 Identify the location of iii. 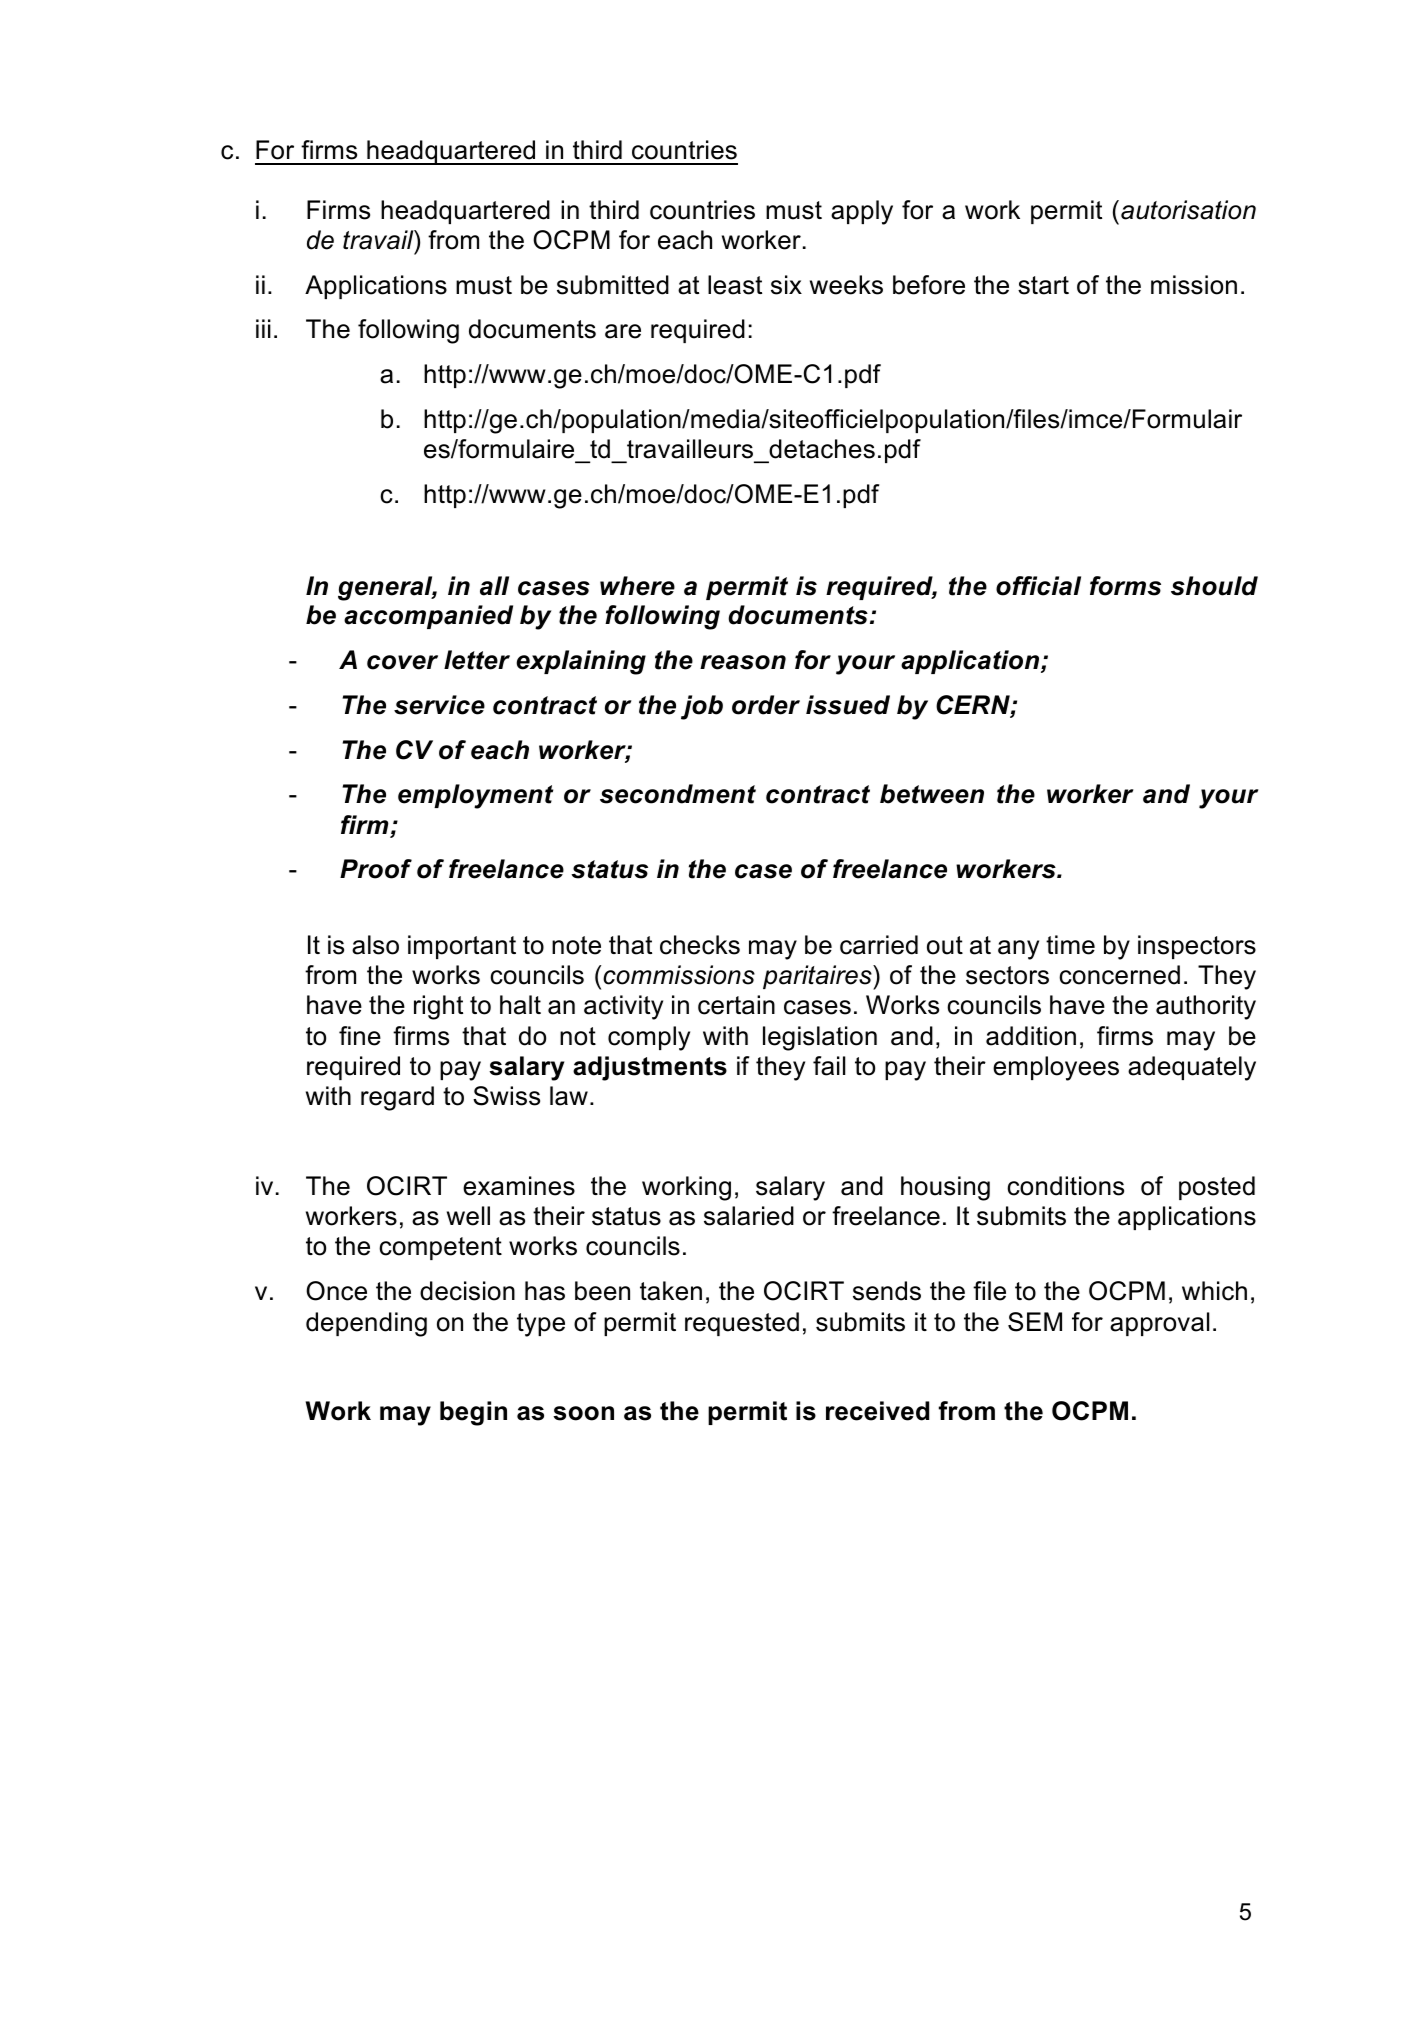
(263, 328).
